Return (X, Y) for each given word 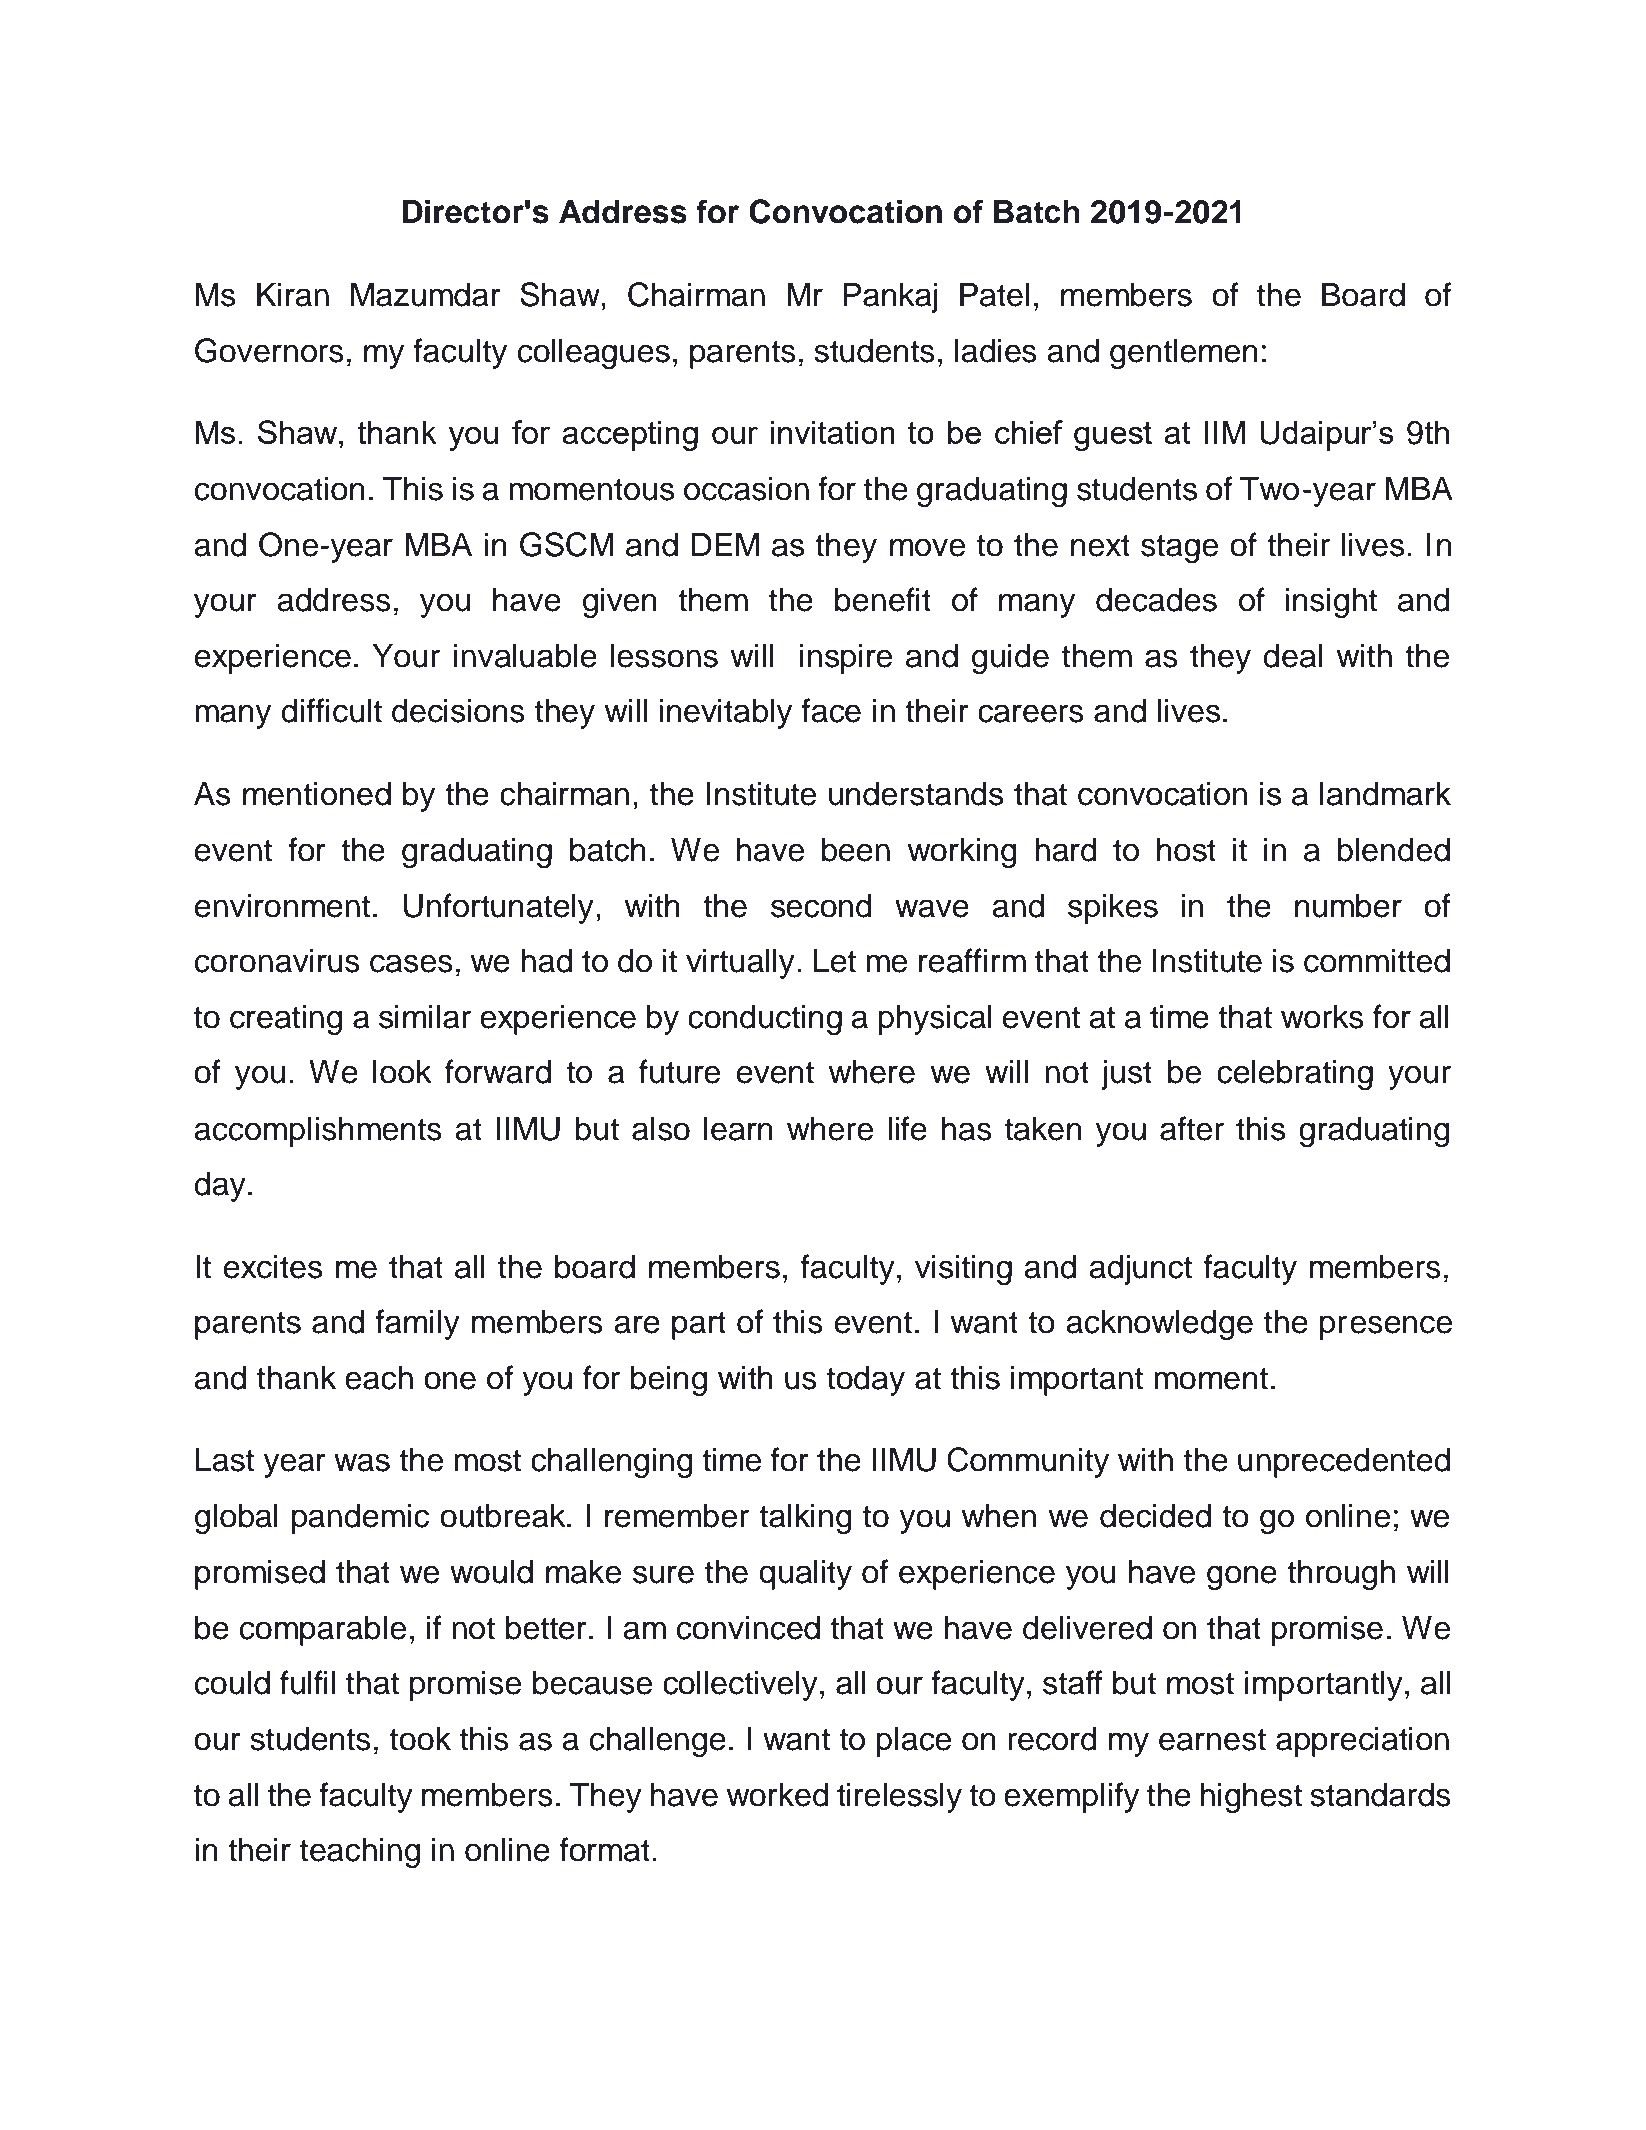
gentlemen (1184, 354)
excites (273, 1267)
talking (805, 1519)
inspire (846, 659)
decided (1155, 1516)
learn (738, 1129)
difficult (331, 710)
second (821, 906)
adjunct (1140, 1270)
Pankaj (890, 298)
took (420, 1739)
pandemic (360, 1519)
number (1348, 906)
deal (1292, 656)
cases (411, 963)
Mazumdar (426, 295)
